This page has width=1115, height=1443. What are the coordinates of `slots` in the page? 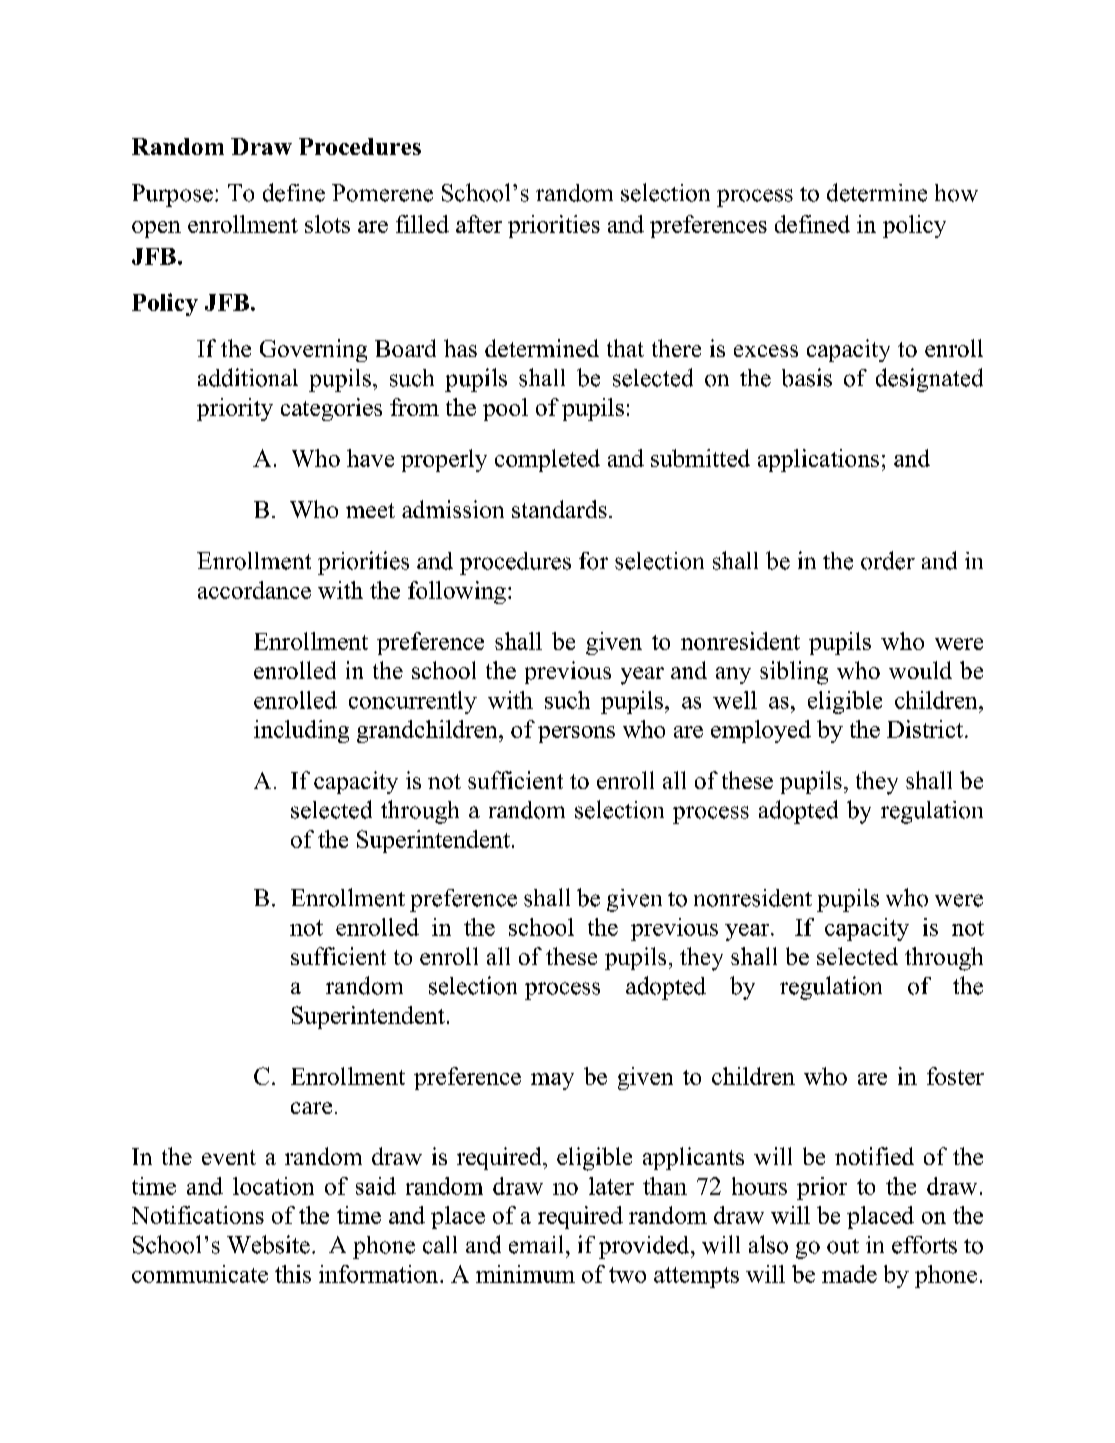 It's located at (327, 224).
